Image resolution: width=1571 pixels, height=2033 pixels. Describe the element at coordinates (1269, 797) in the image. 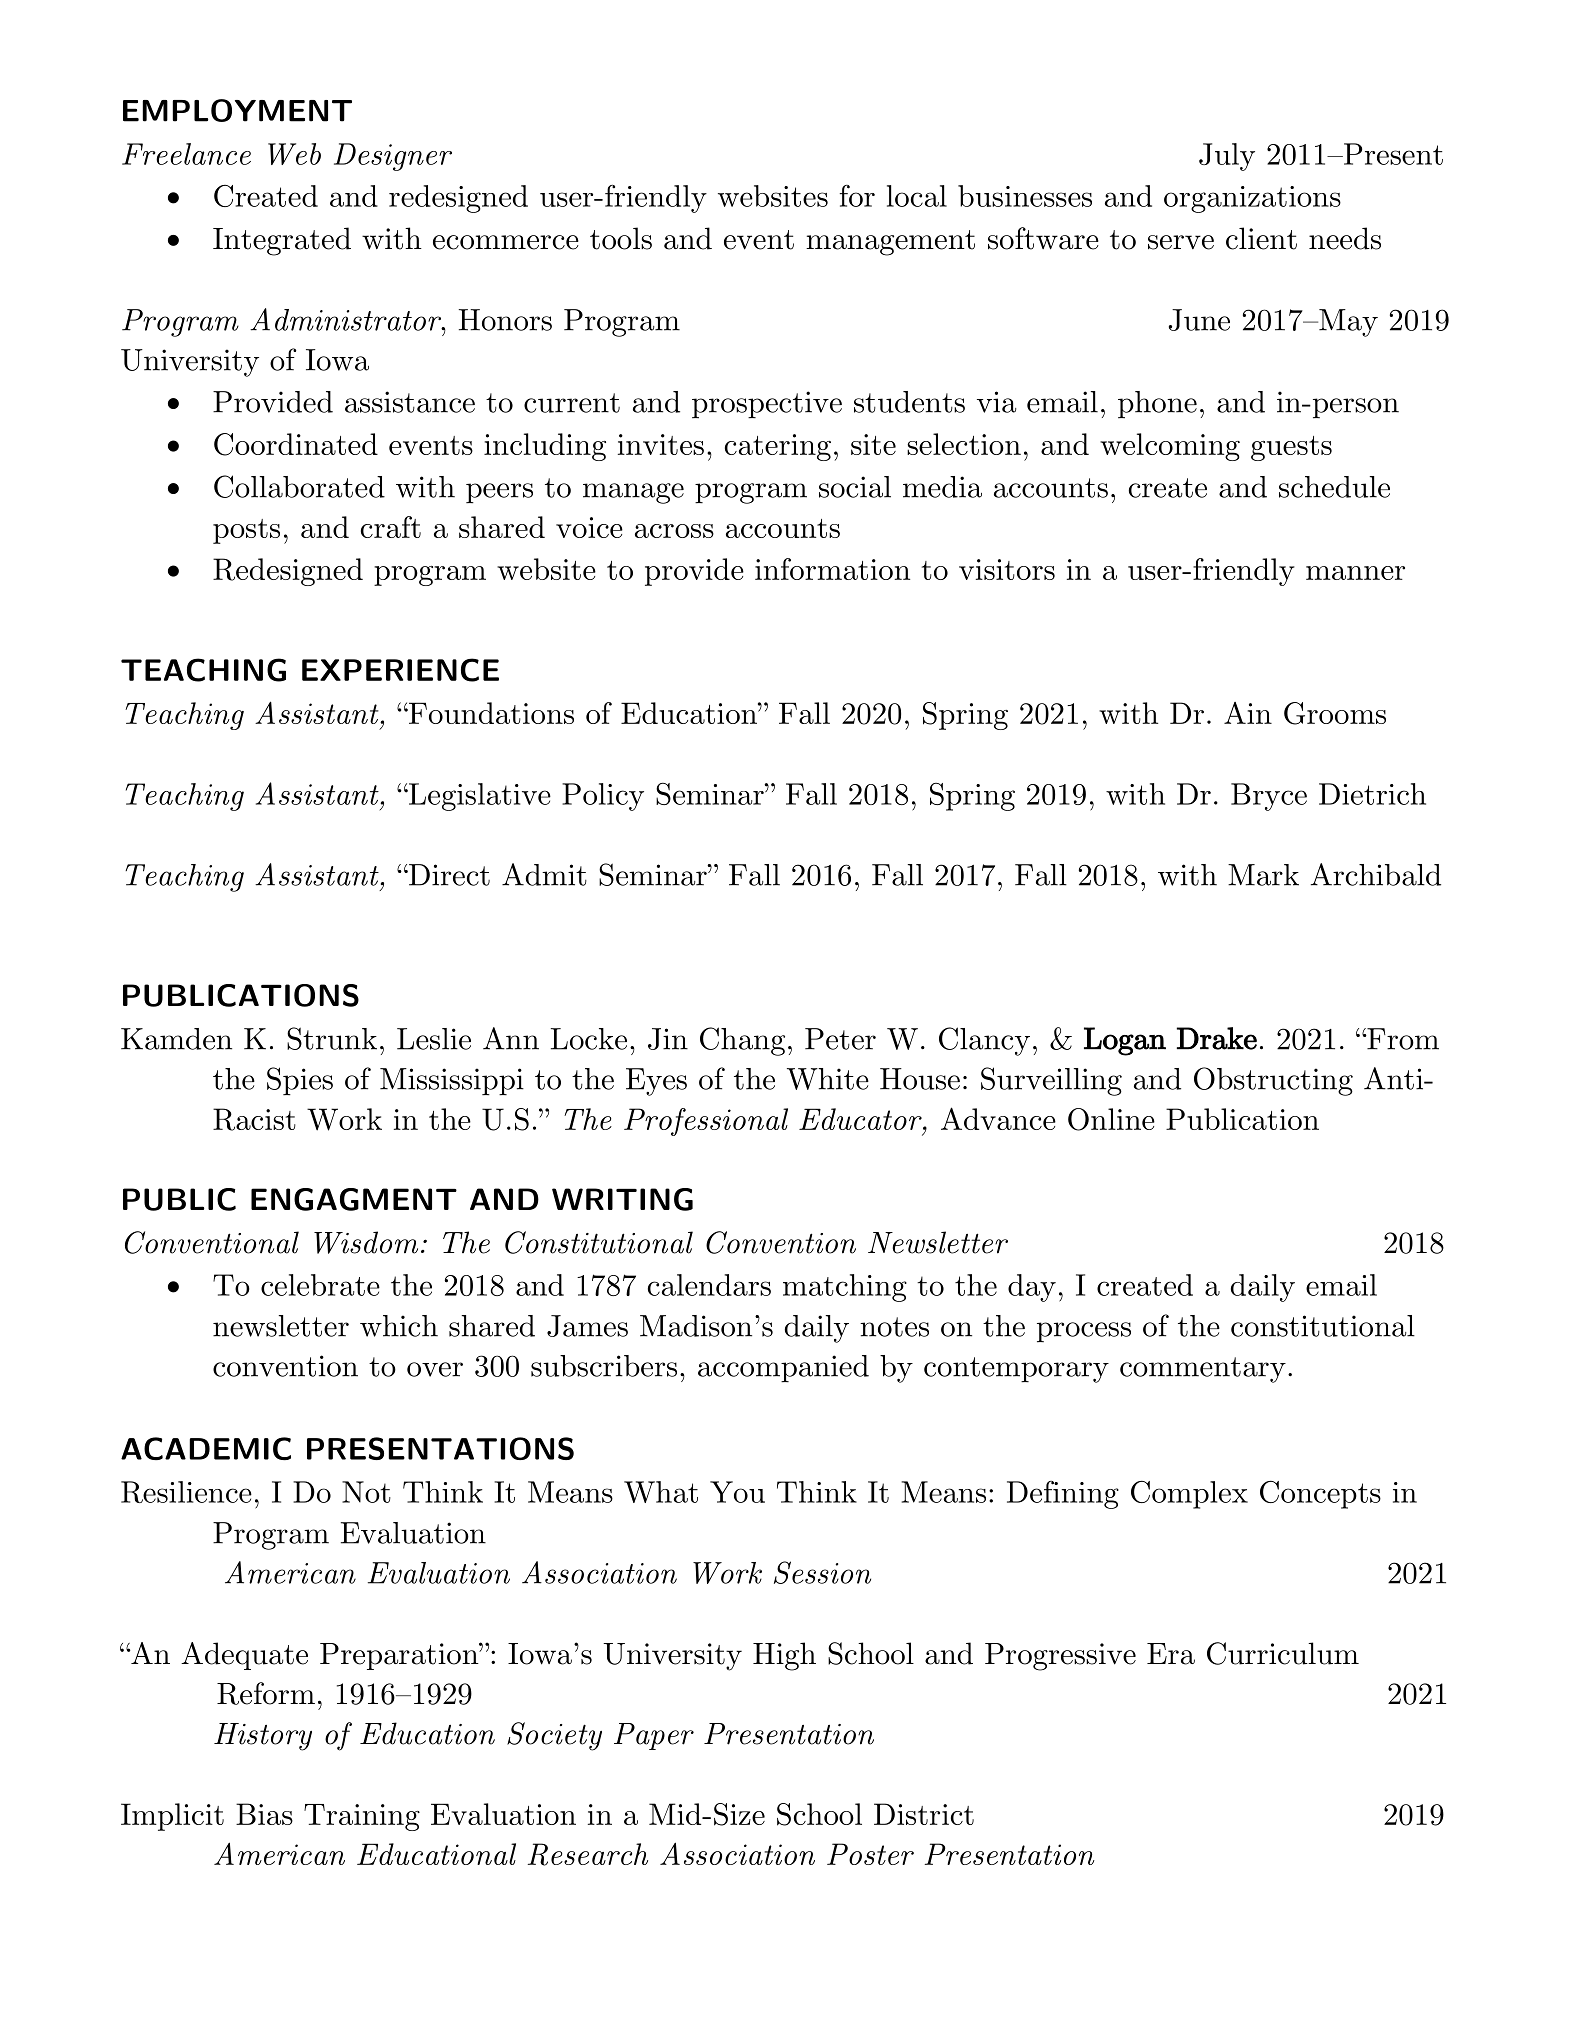

I see `Bryce` at that location.
